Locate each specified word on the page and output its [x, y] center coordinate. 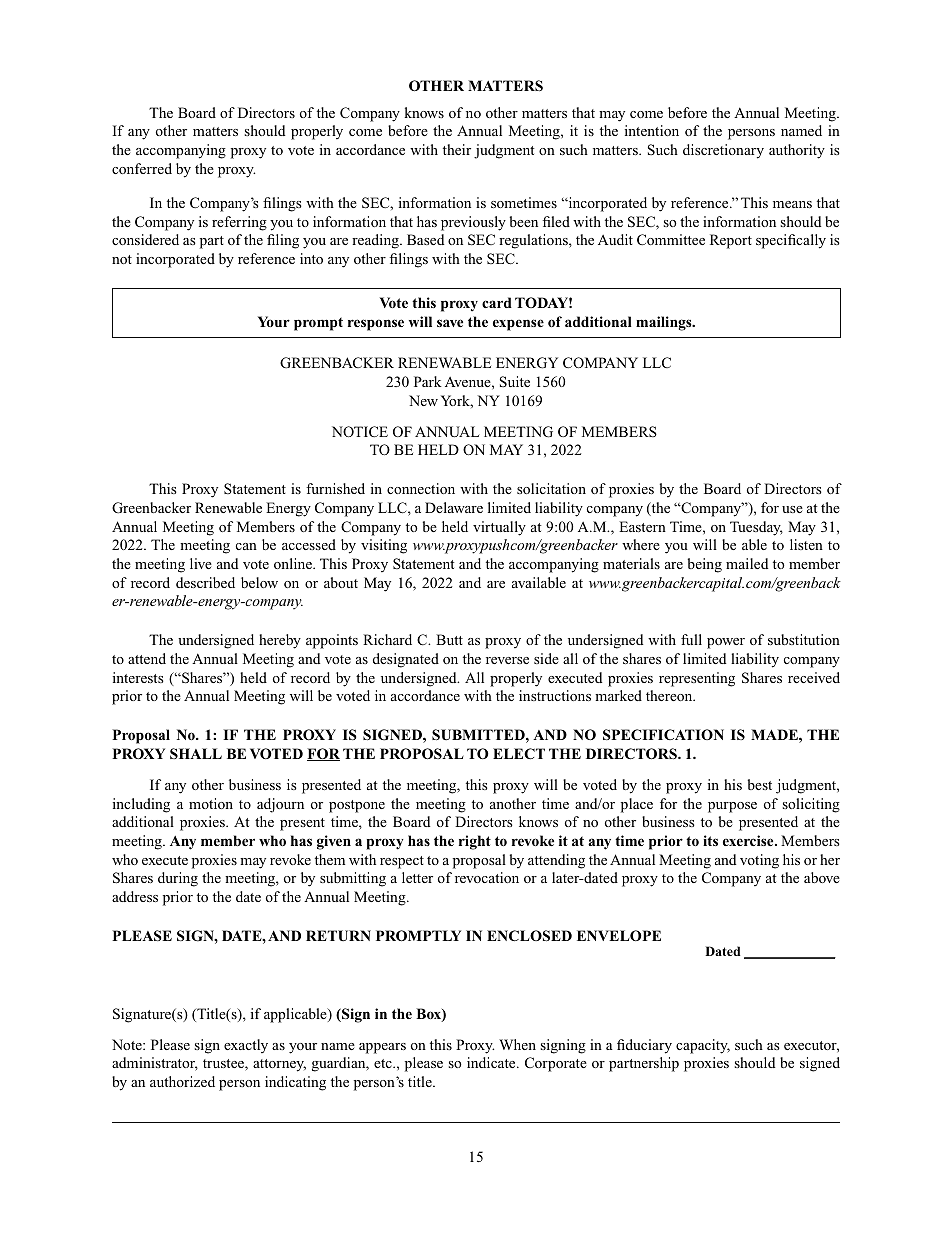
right [475, 842]
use [792, 509]
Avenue [469, 382]
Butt [449, 639]
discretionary [723, 151]
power [726, 643]
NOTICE [360, 431]
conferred [142, 168]
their [457, 149]
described [205, 582]
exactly [246, 1046]
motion [211, 803]
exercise [749, 840]
